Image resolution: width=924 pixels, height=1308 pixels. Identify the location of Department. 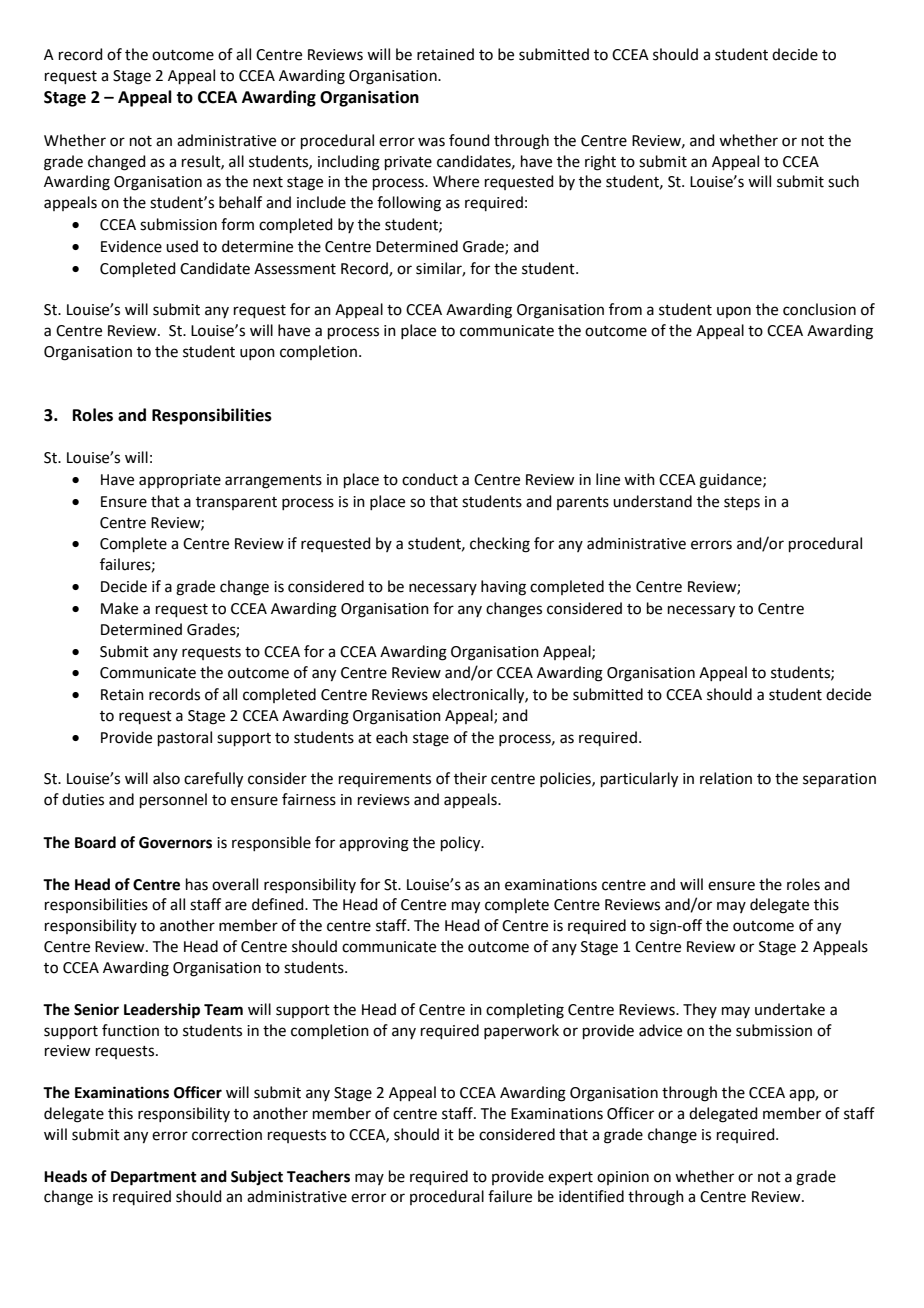
(154, 1178).
